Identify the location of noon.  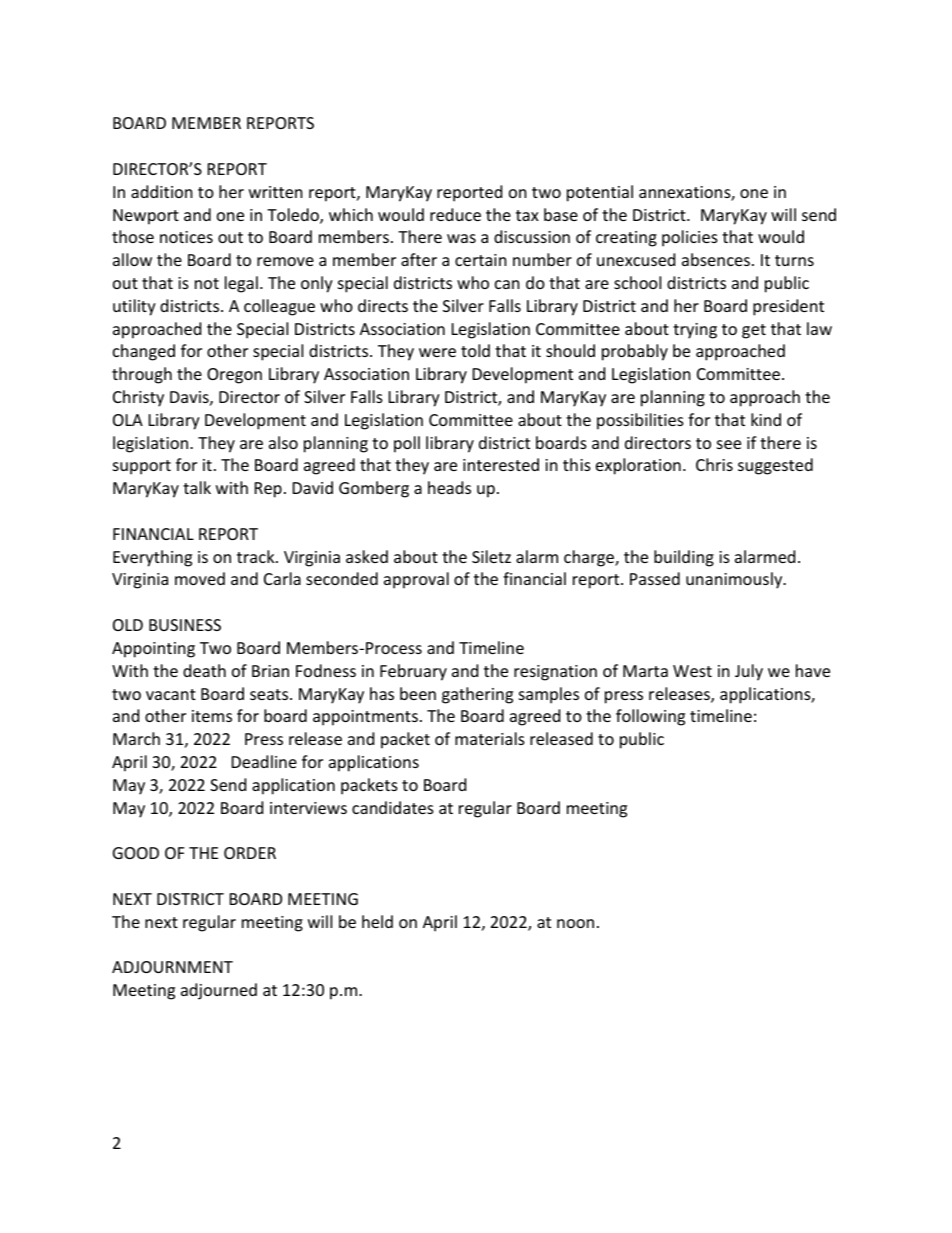
(575, 923).
